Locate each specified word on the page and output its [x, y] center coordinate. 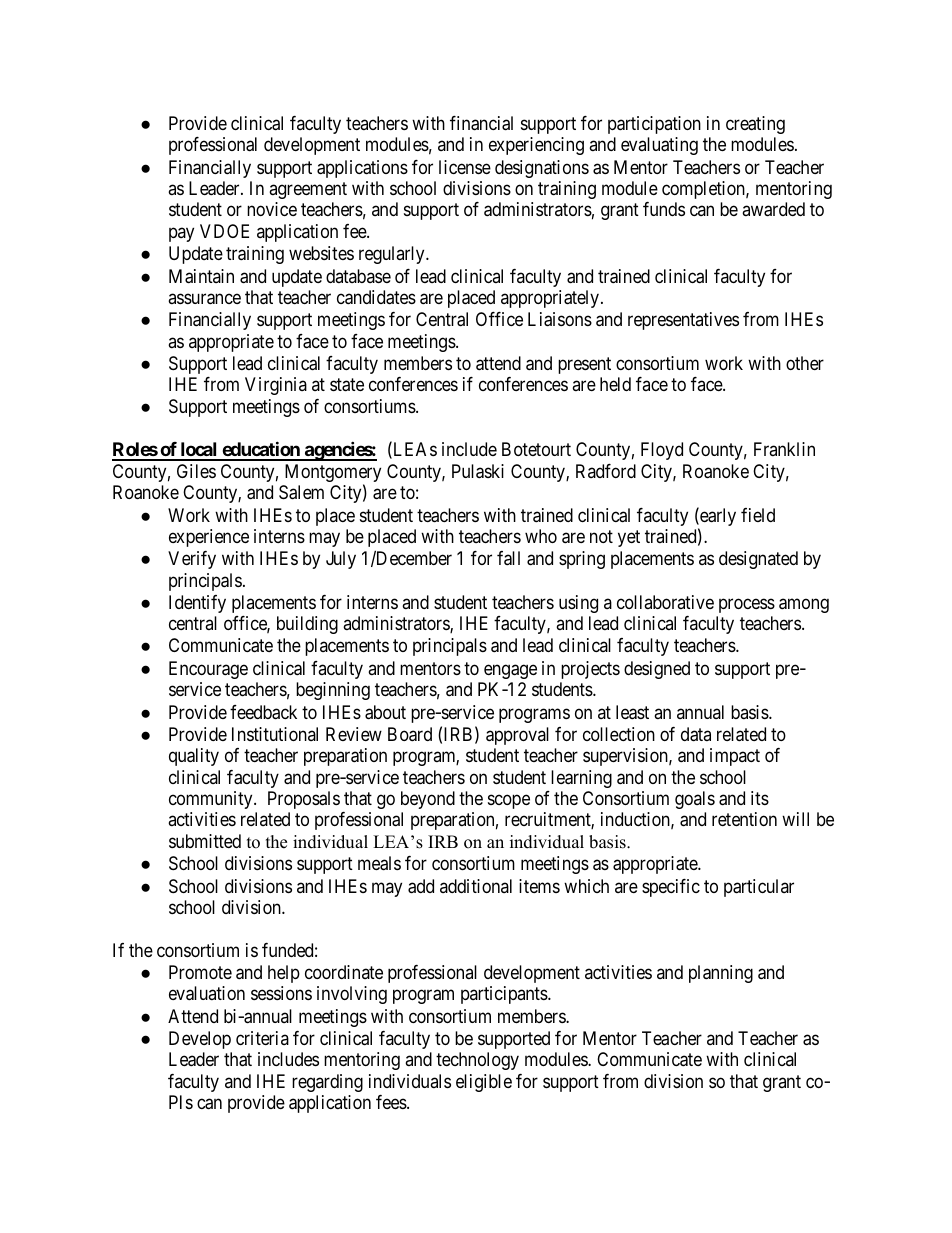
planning [721, 974]
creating [755, 125]
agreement [308, 190]
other [805, 363]
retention [744, 819]
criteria [262, 1038]
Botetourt [536, 449]
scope [509, 801]
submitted [205, 841]
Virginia [276, 386]
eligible [484, 1083]
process [747, 605]
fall [508, 558]
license [465, 167]
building [307, 625]
